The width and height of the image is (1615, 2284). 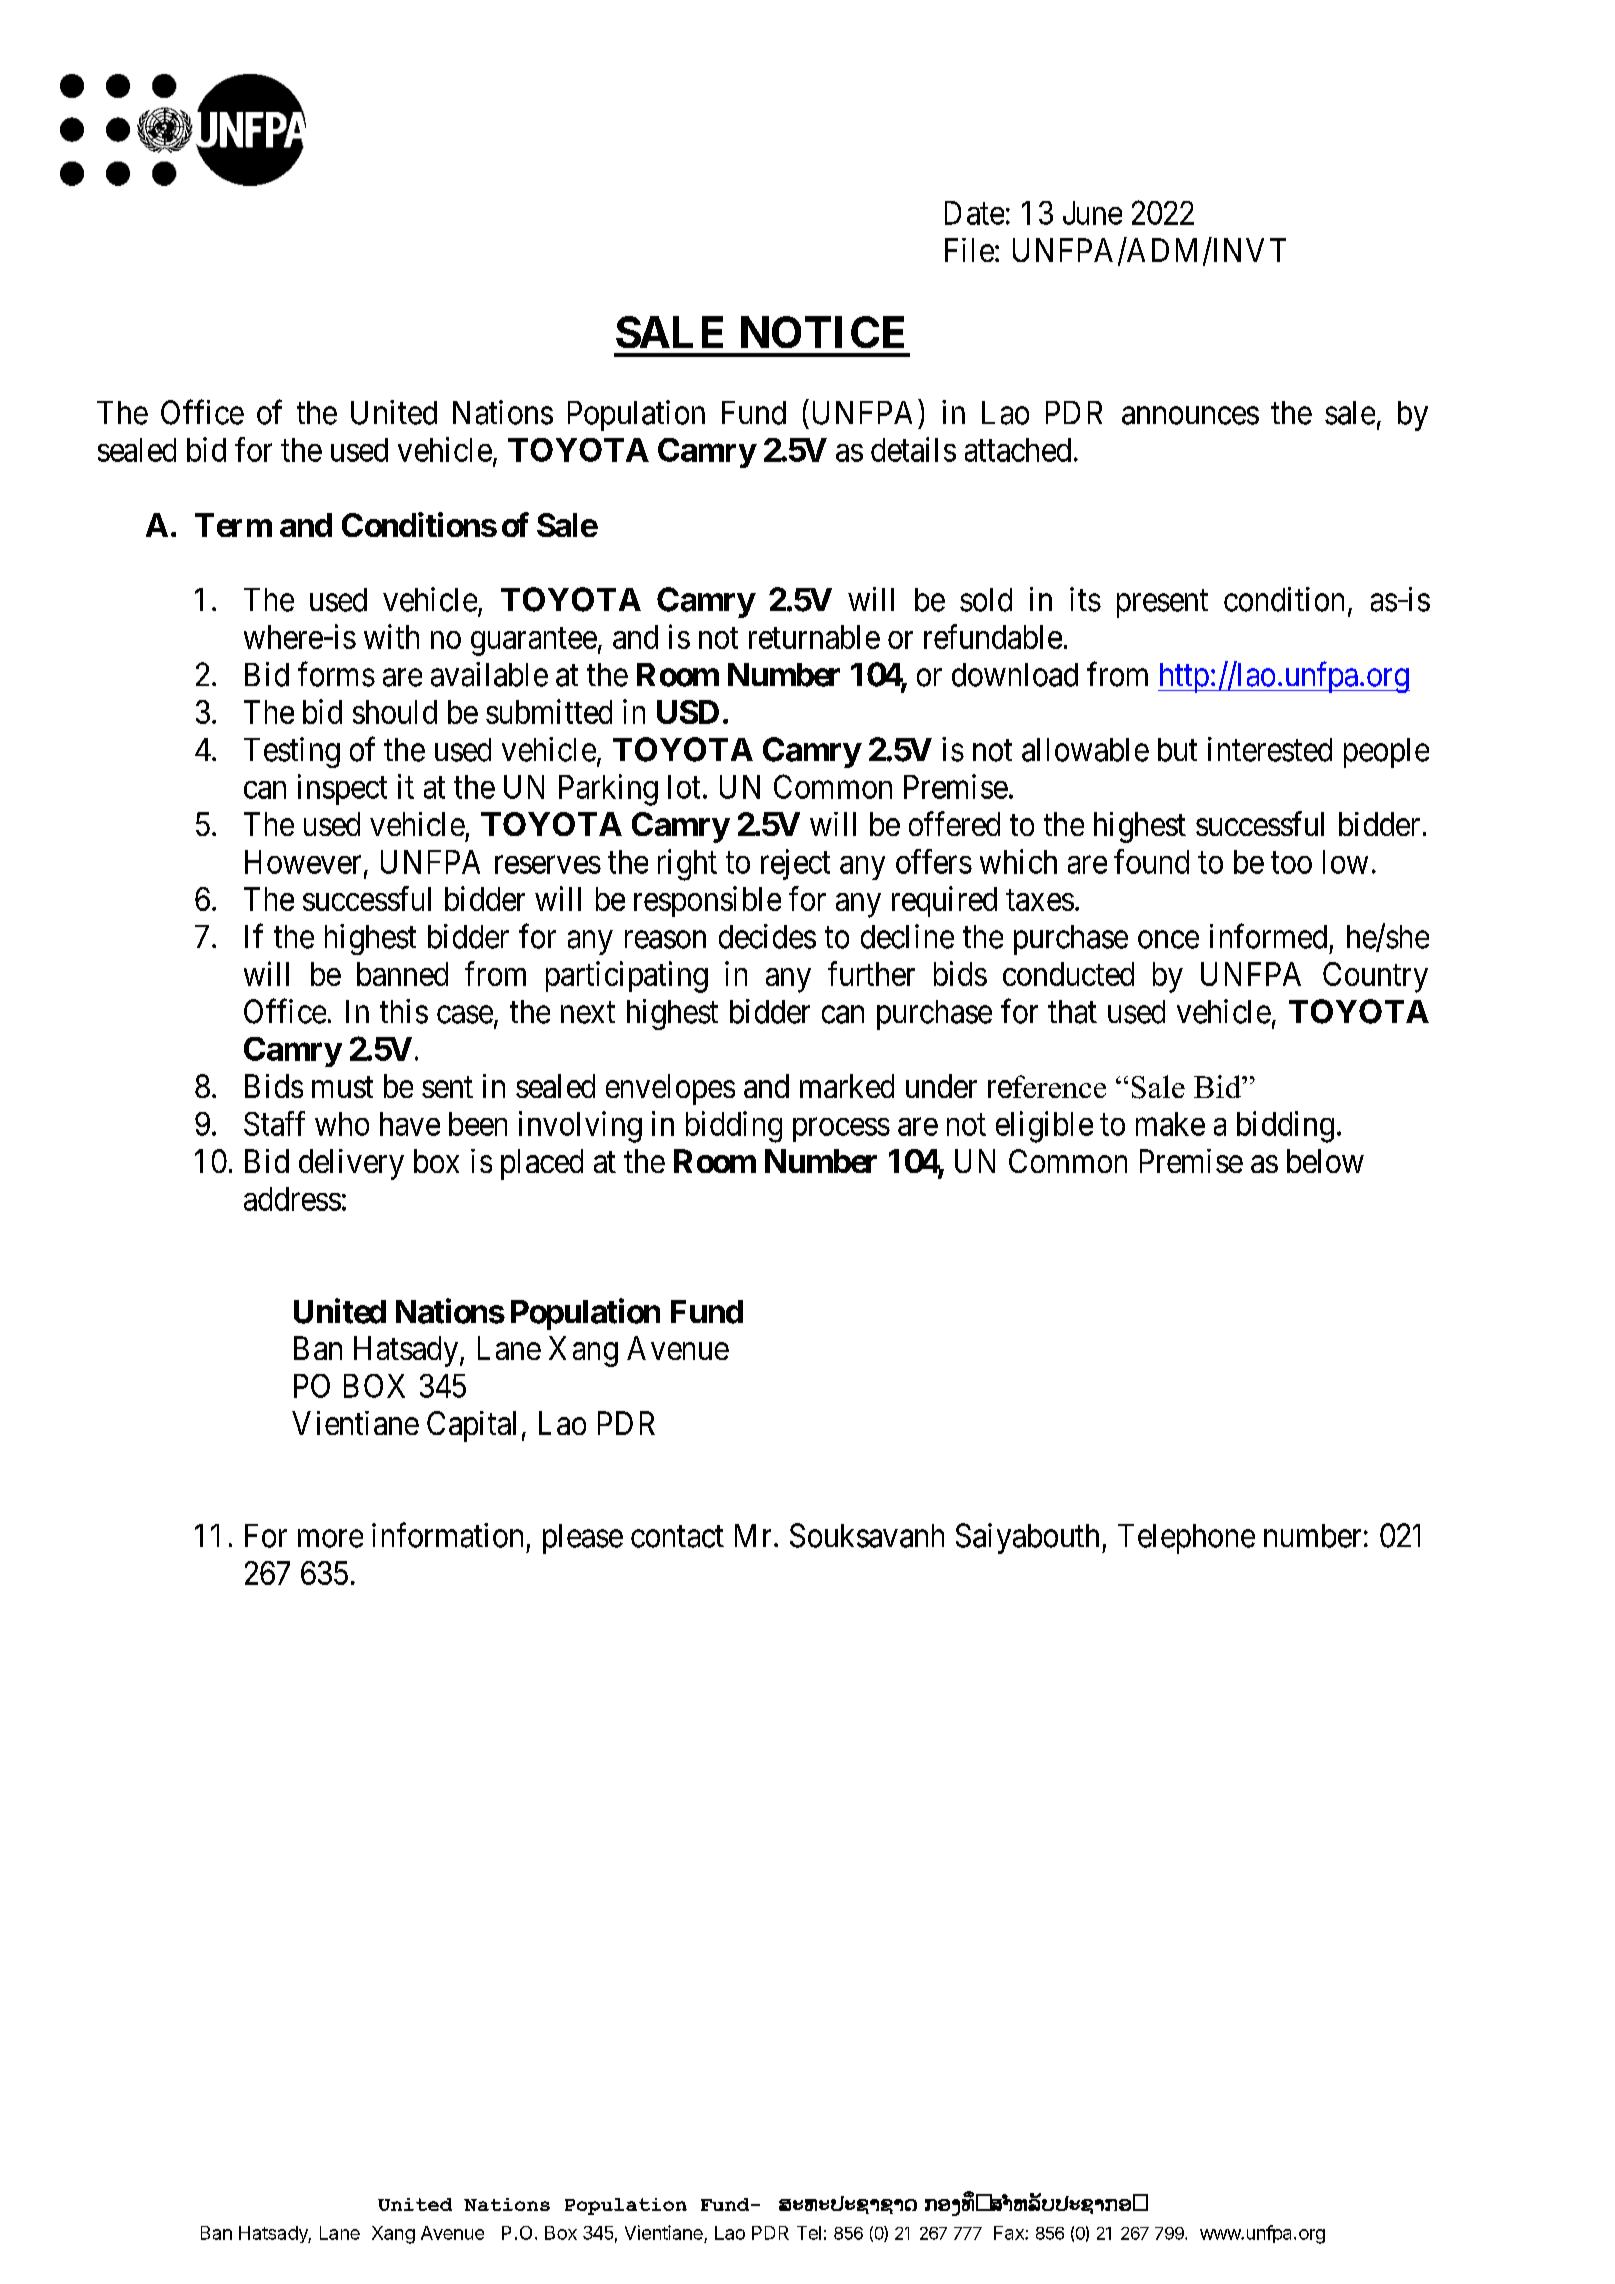 I want to click on more, so click(x=330, y=1539).
